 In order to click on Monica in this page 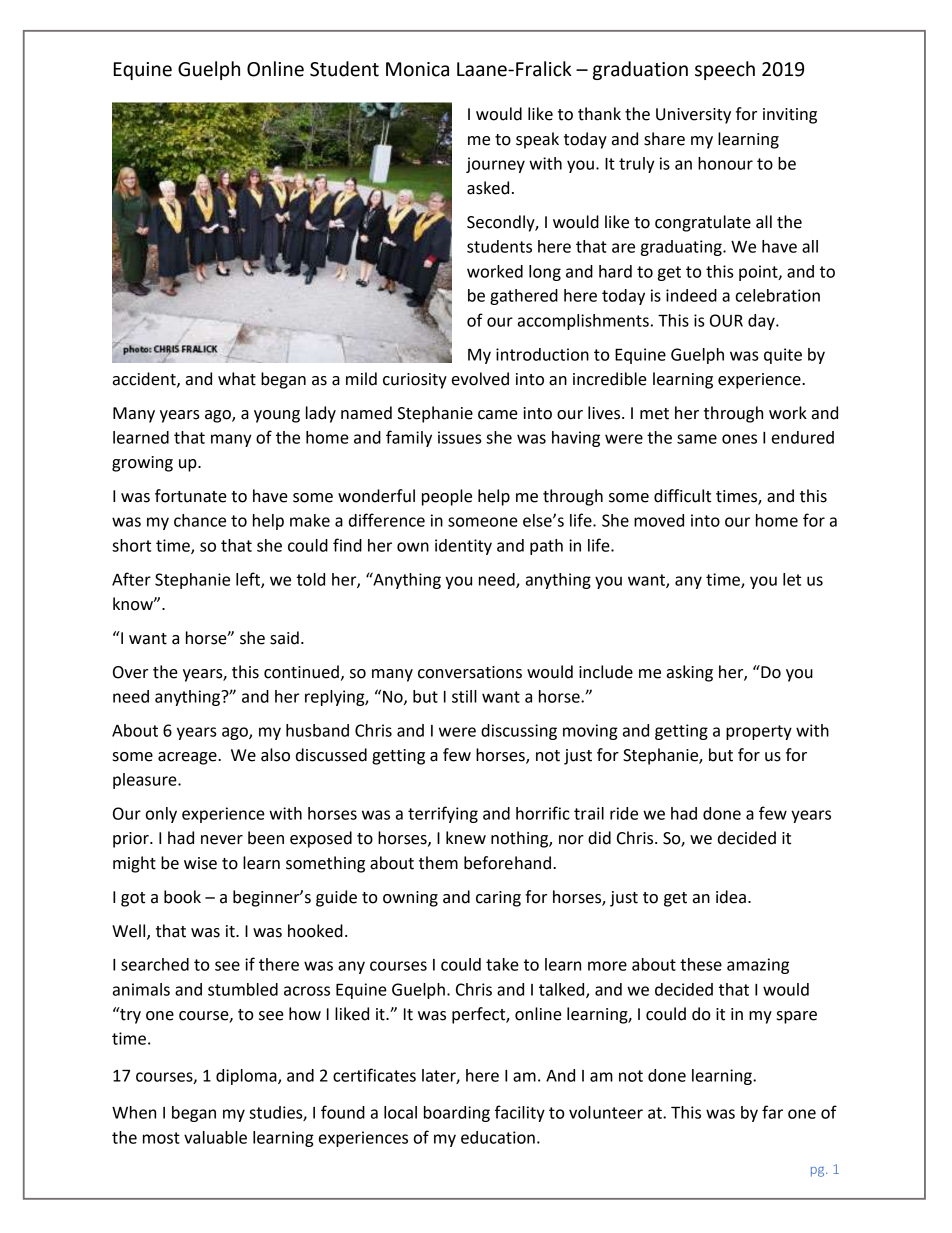, I will do `click(417, 69)`.
